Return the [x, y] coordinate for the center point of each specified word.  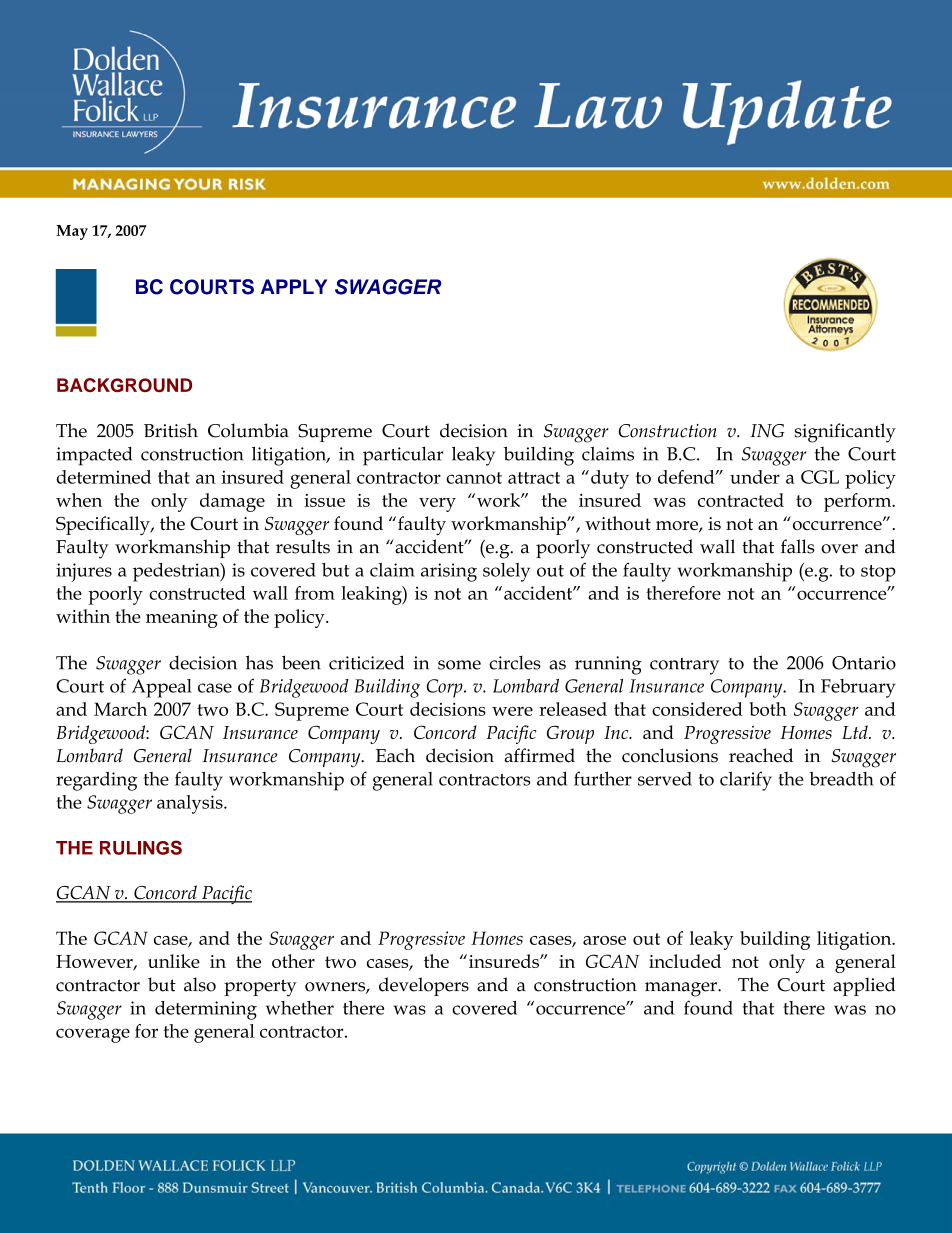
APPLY [294, 286]
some [459, 665]
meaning [182, 619]
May [72, 232]
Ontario [864, 663]
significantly [845, 433]
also [200, 984]
